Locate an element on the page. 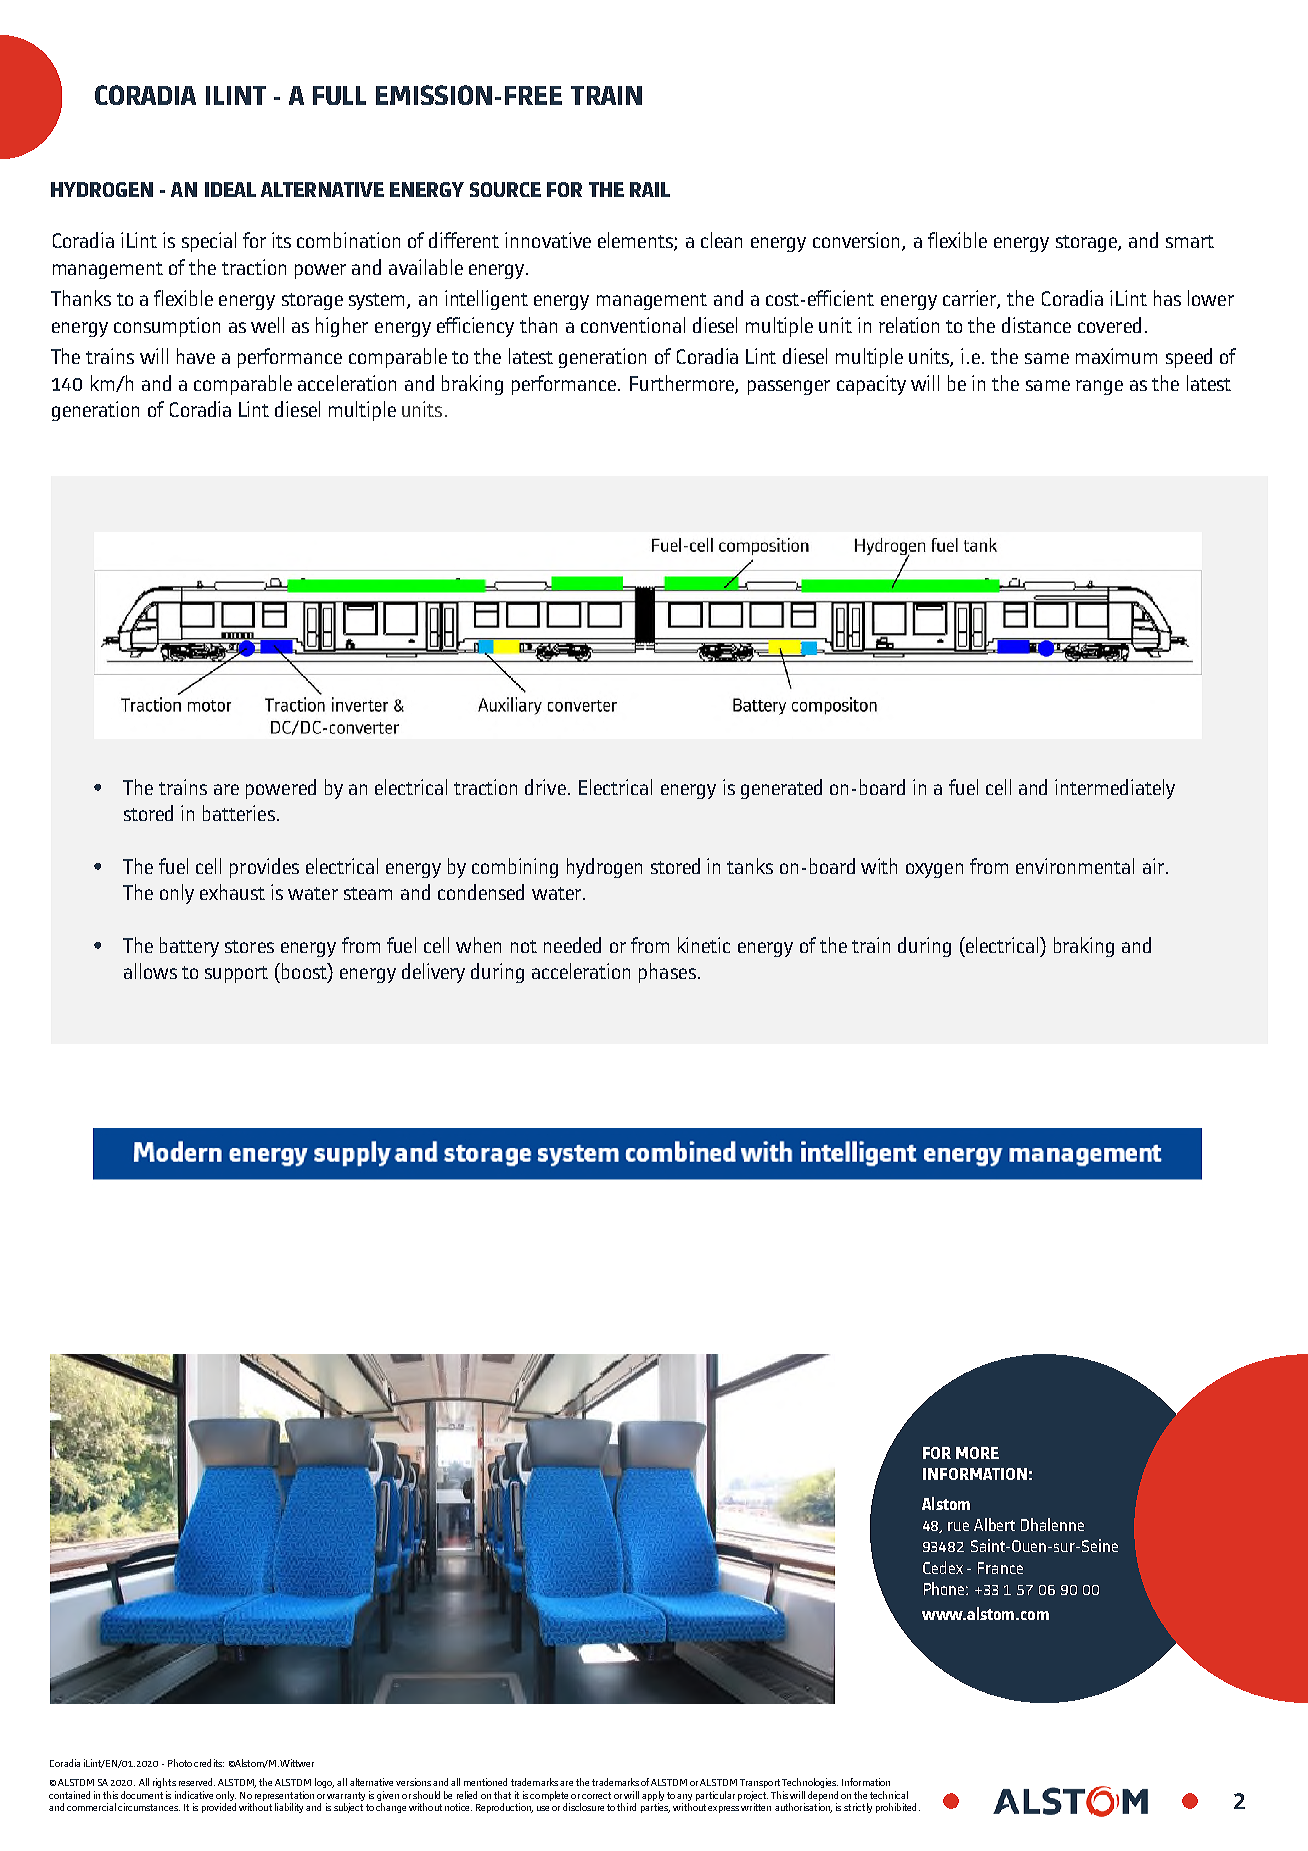 The width and height of the image is (1308, 1851). phases is located at coordinates (667, 973).
